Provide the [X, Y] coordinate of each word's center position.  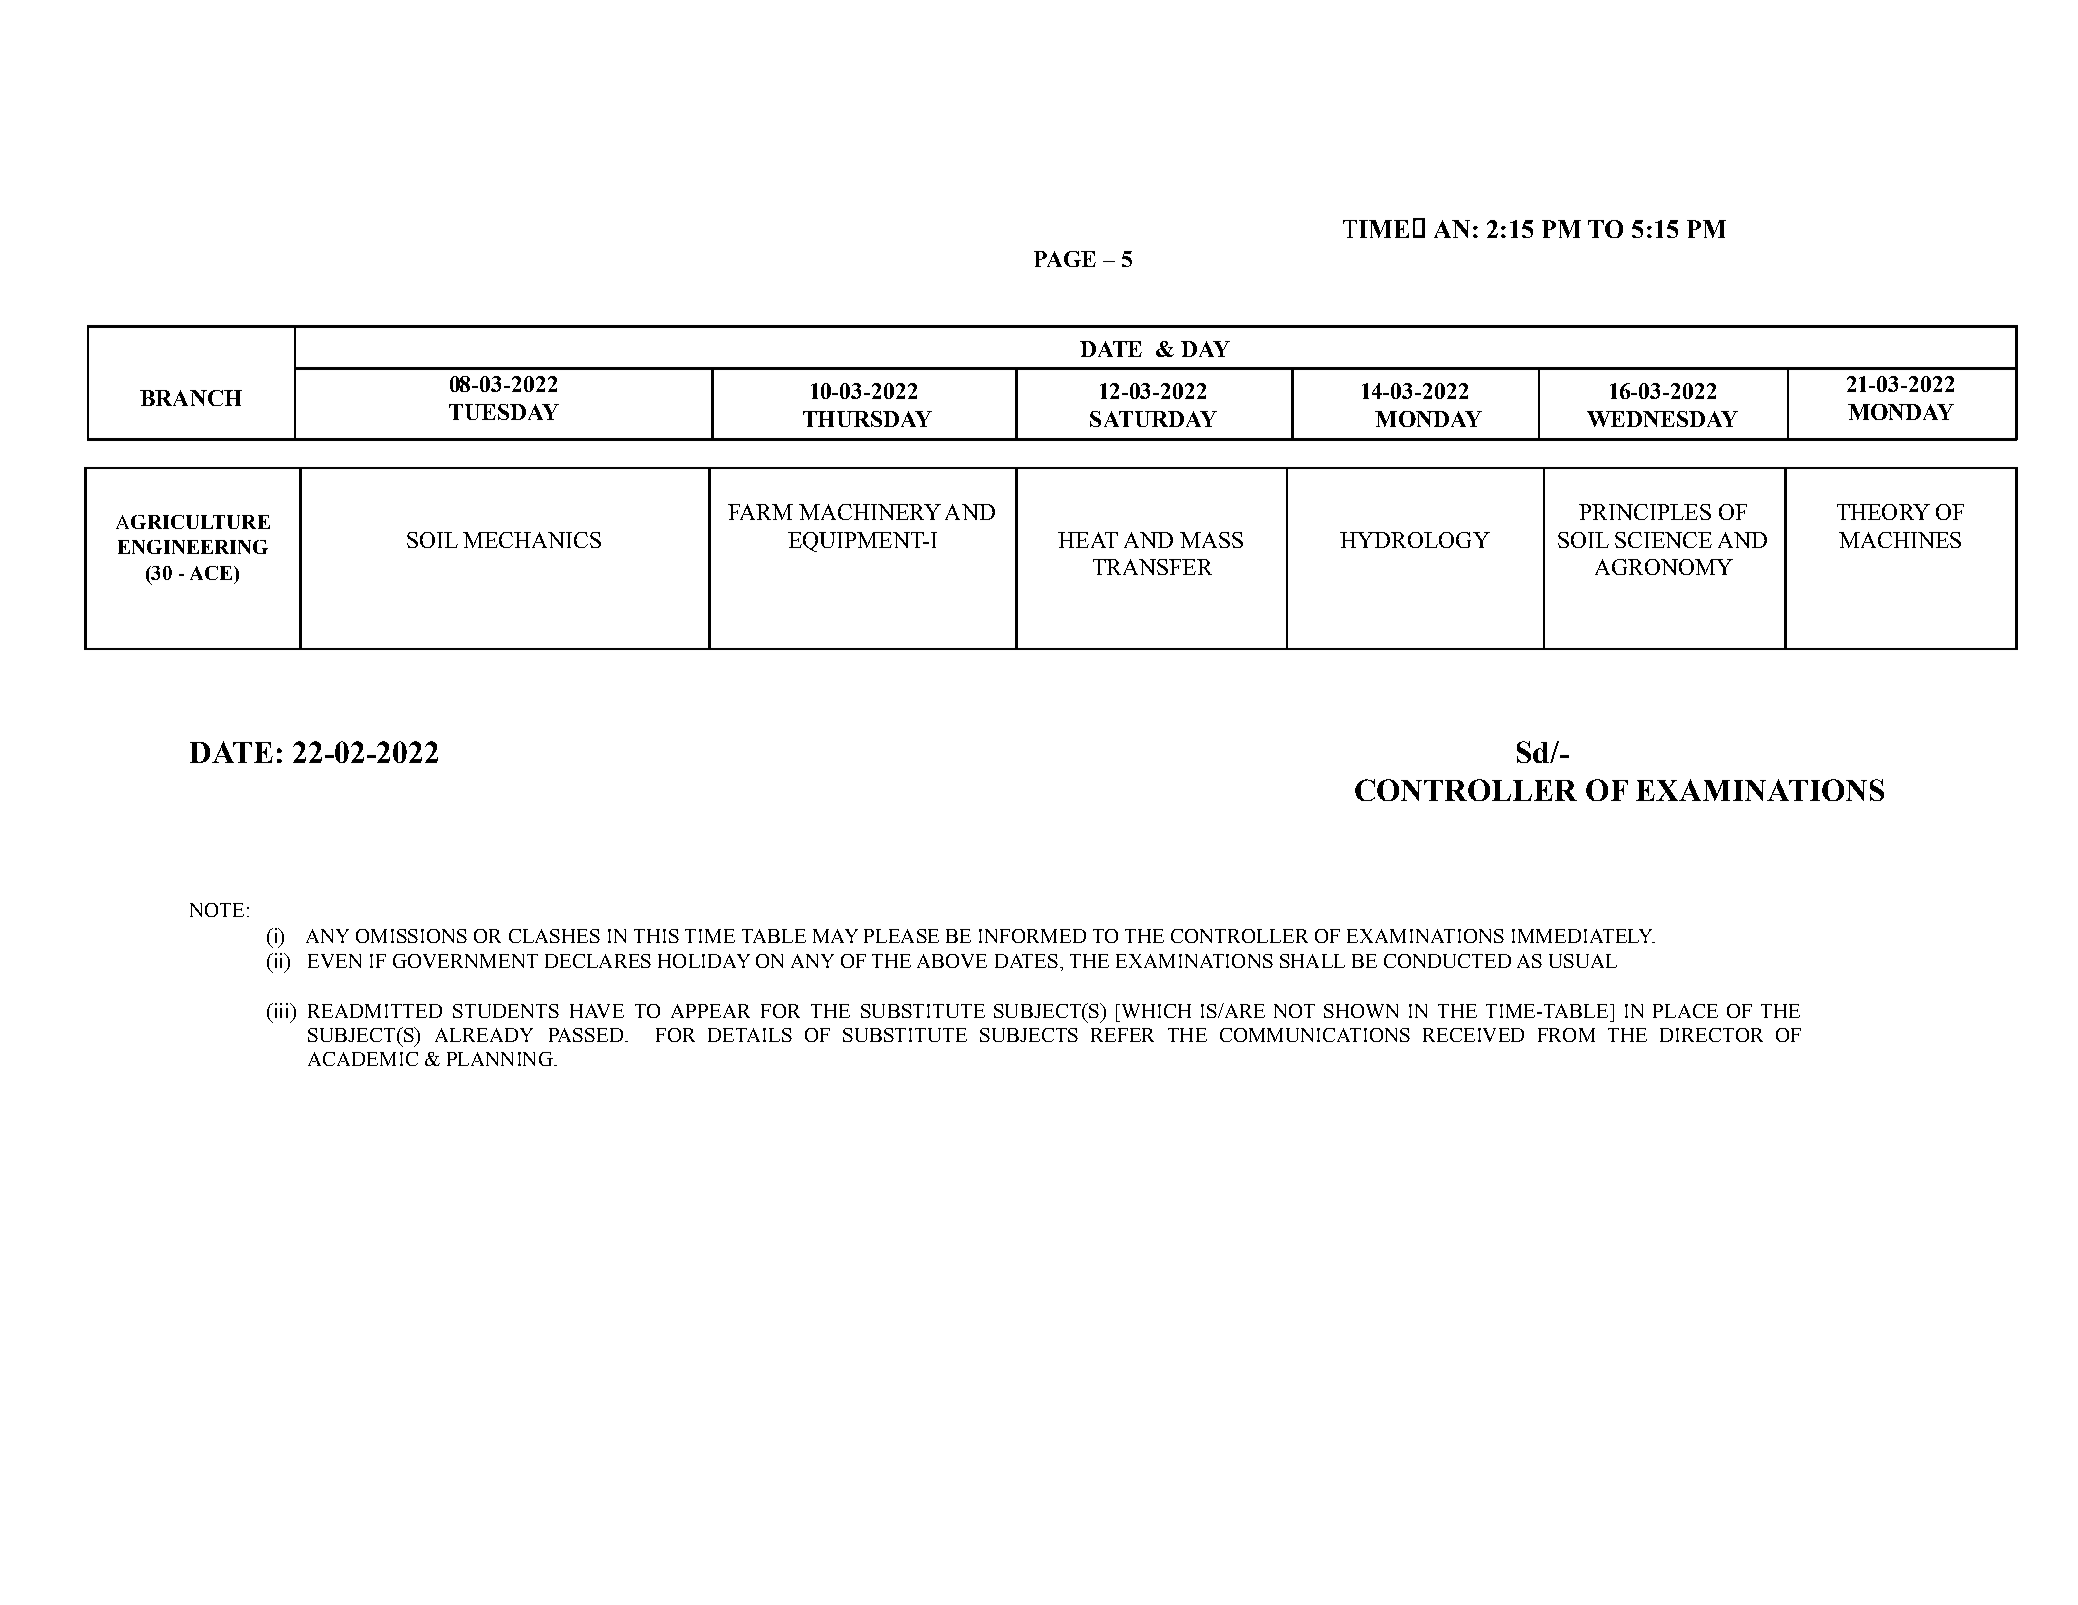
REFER [1122, 1035]
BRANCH [191, 398]
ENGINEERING [193, 547]
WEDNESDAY [1662, 419]
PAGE [1065, 259]
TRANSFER [1152, 567]
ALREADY [484, 1035]
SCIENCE [1663, 540]
